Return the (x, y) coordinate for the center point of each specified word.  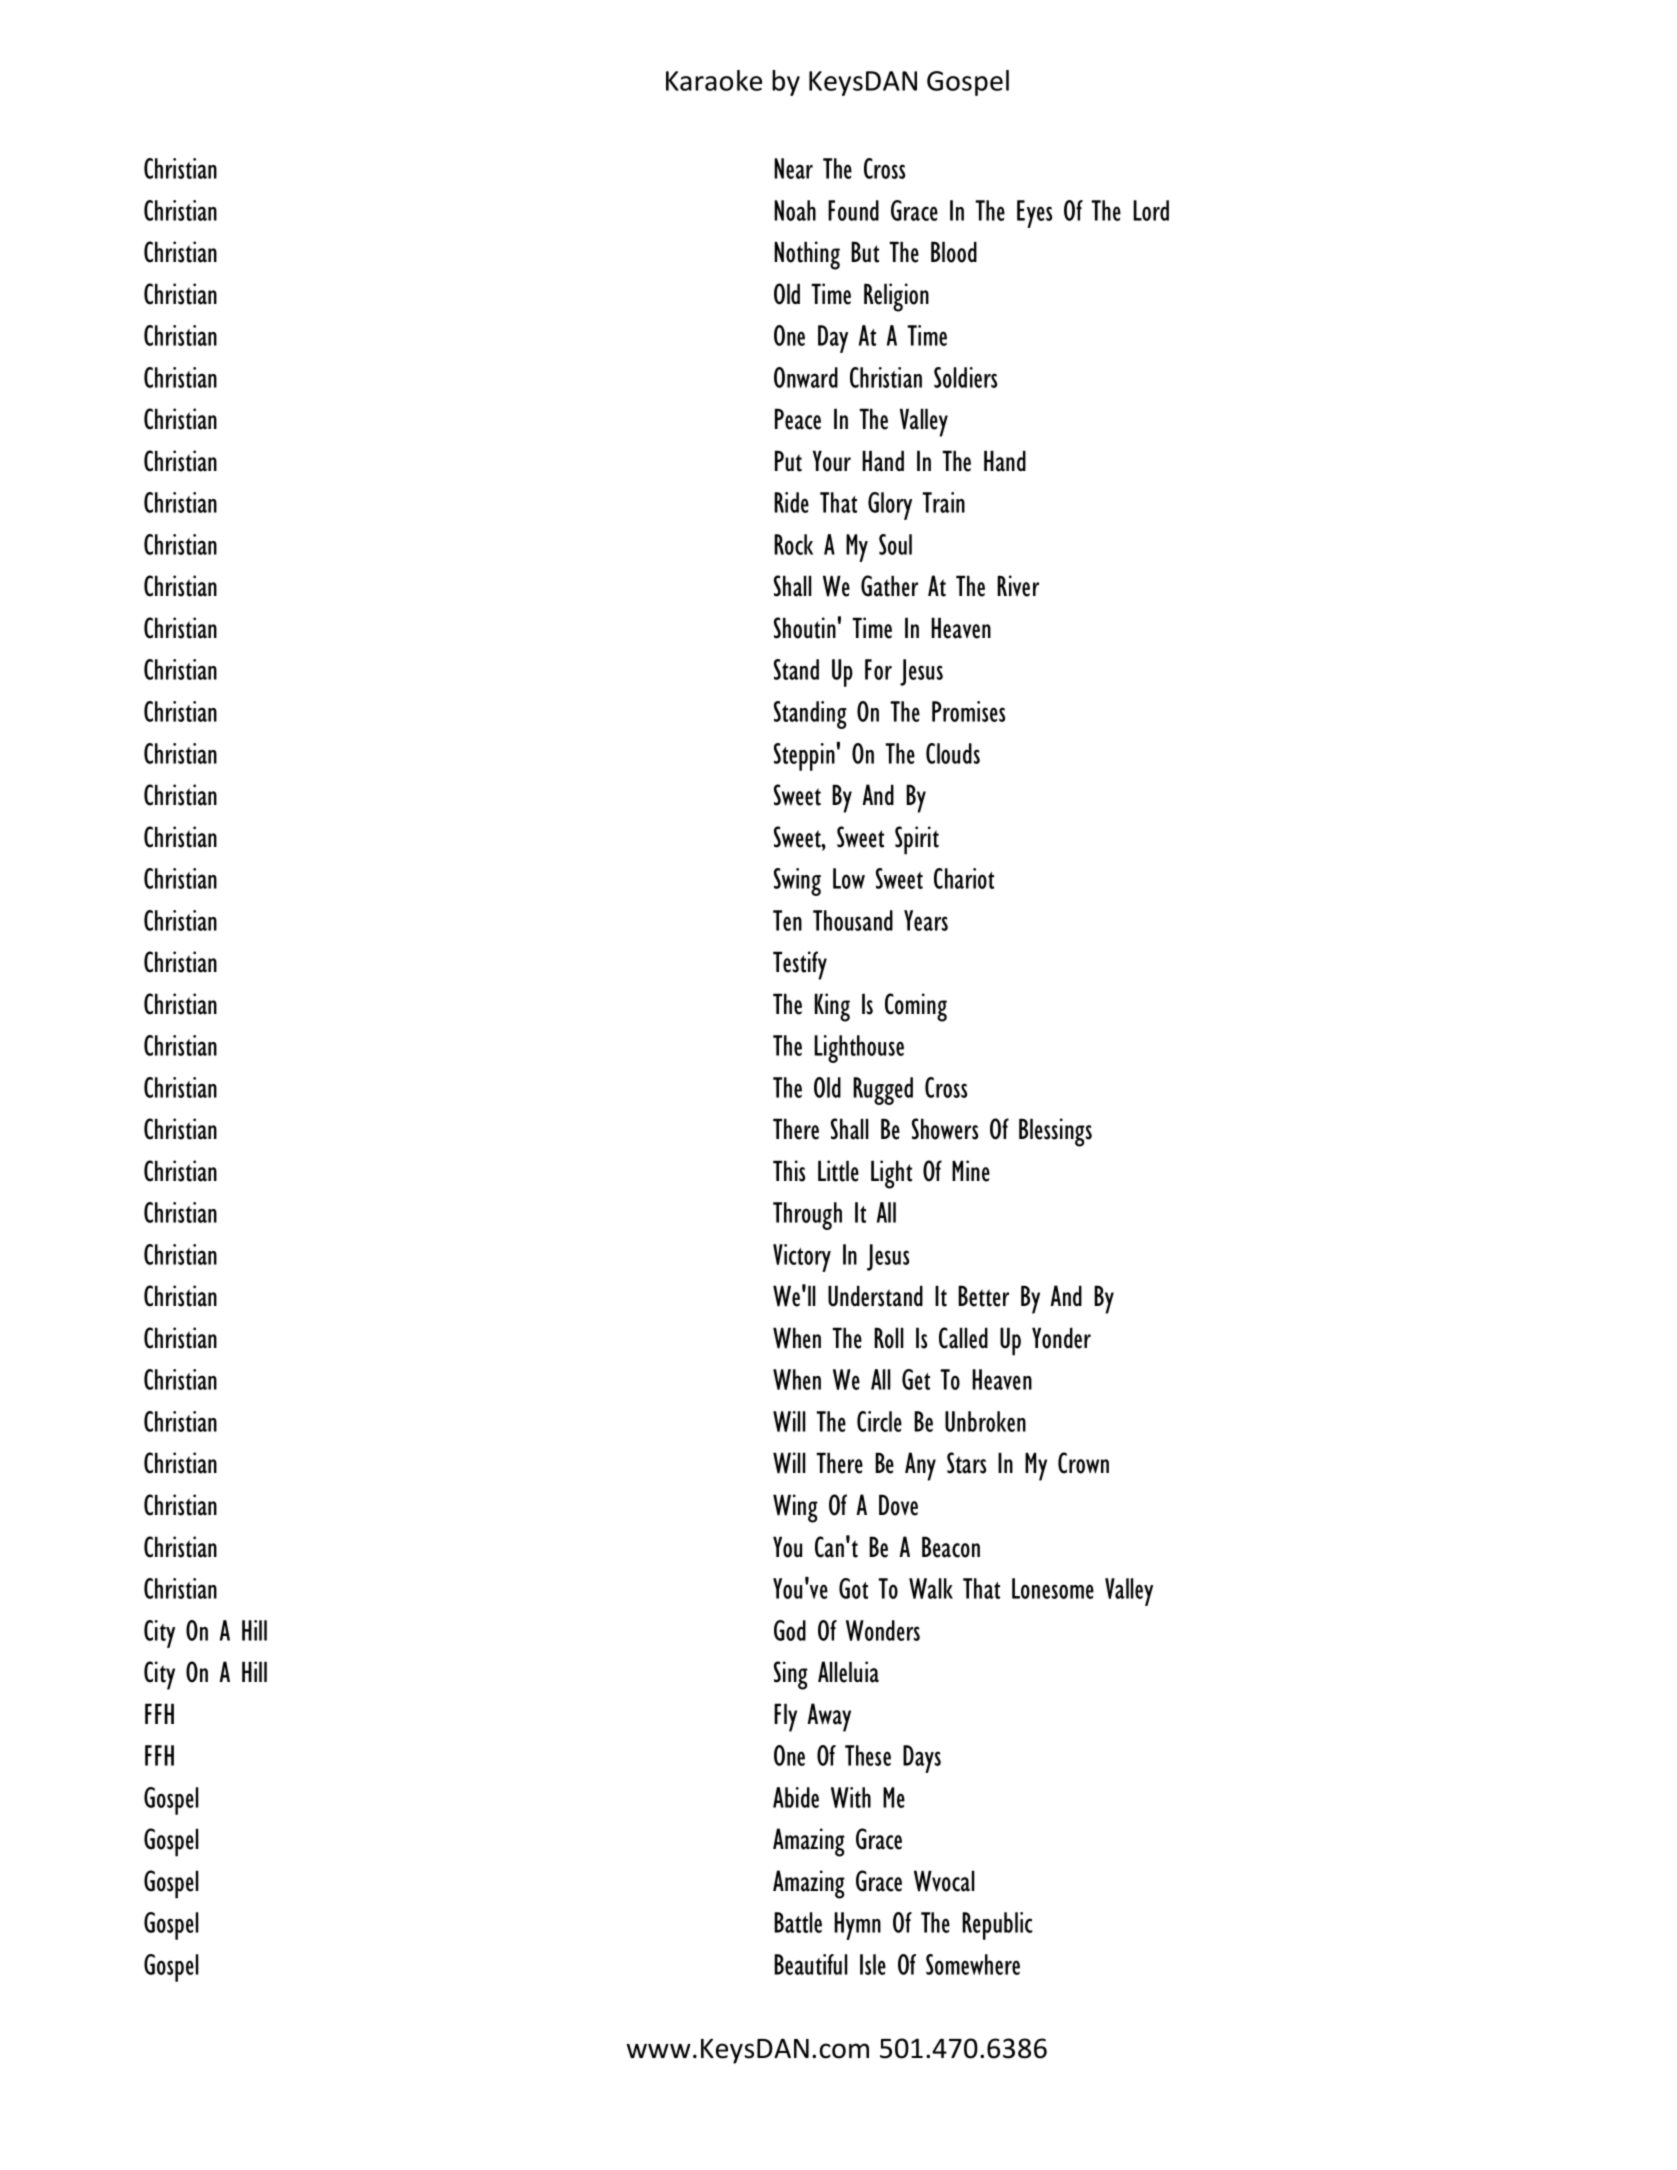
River (1018, 586)
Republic (997, 1926)
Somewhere (973, 1964)
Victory (802, 1258)
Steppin (804, 757)
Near (793, 168)
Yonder (1061, 1338)
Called (963, 1338)
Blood (954, 252)
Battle (798, 1922)
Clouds (953, 753)
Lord (1151, 210)
